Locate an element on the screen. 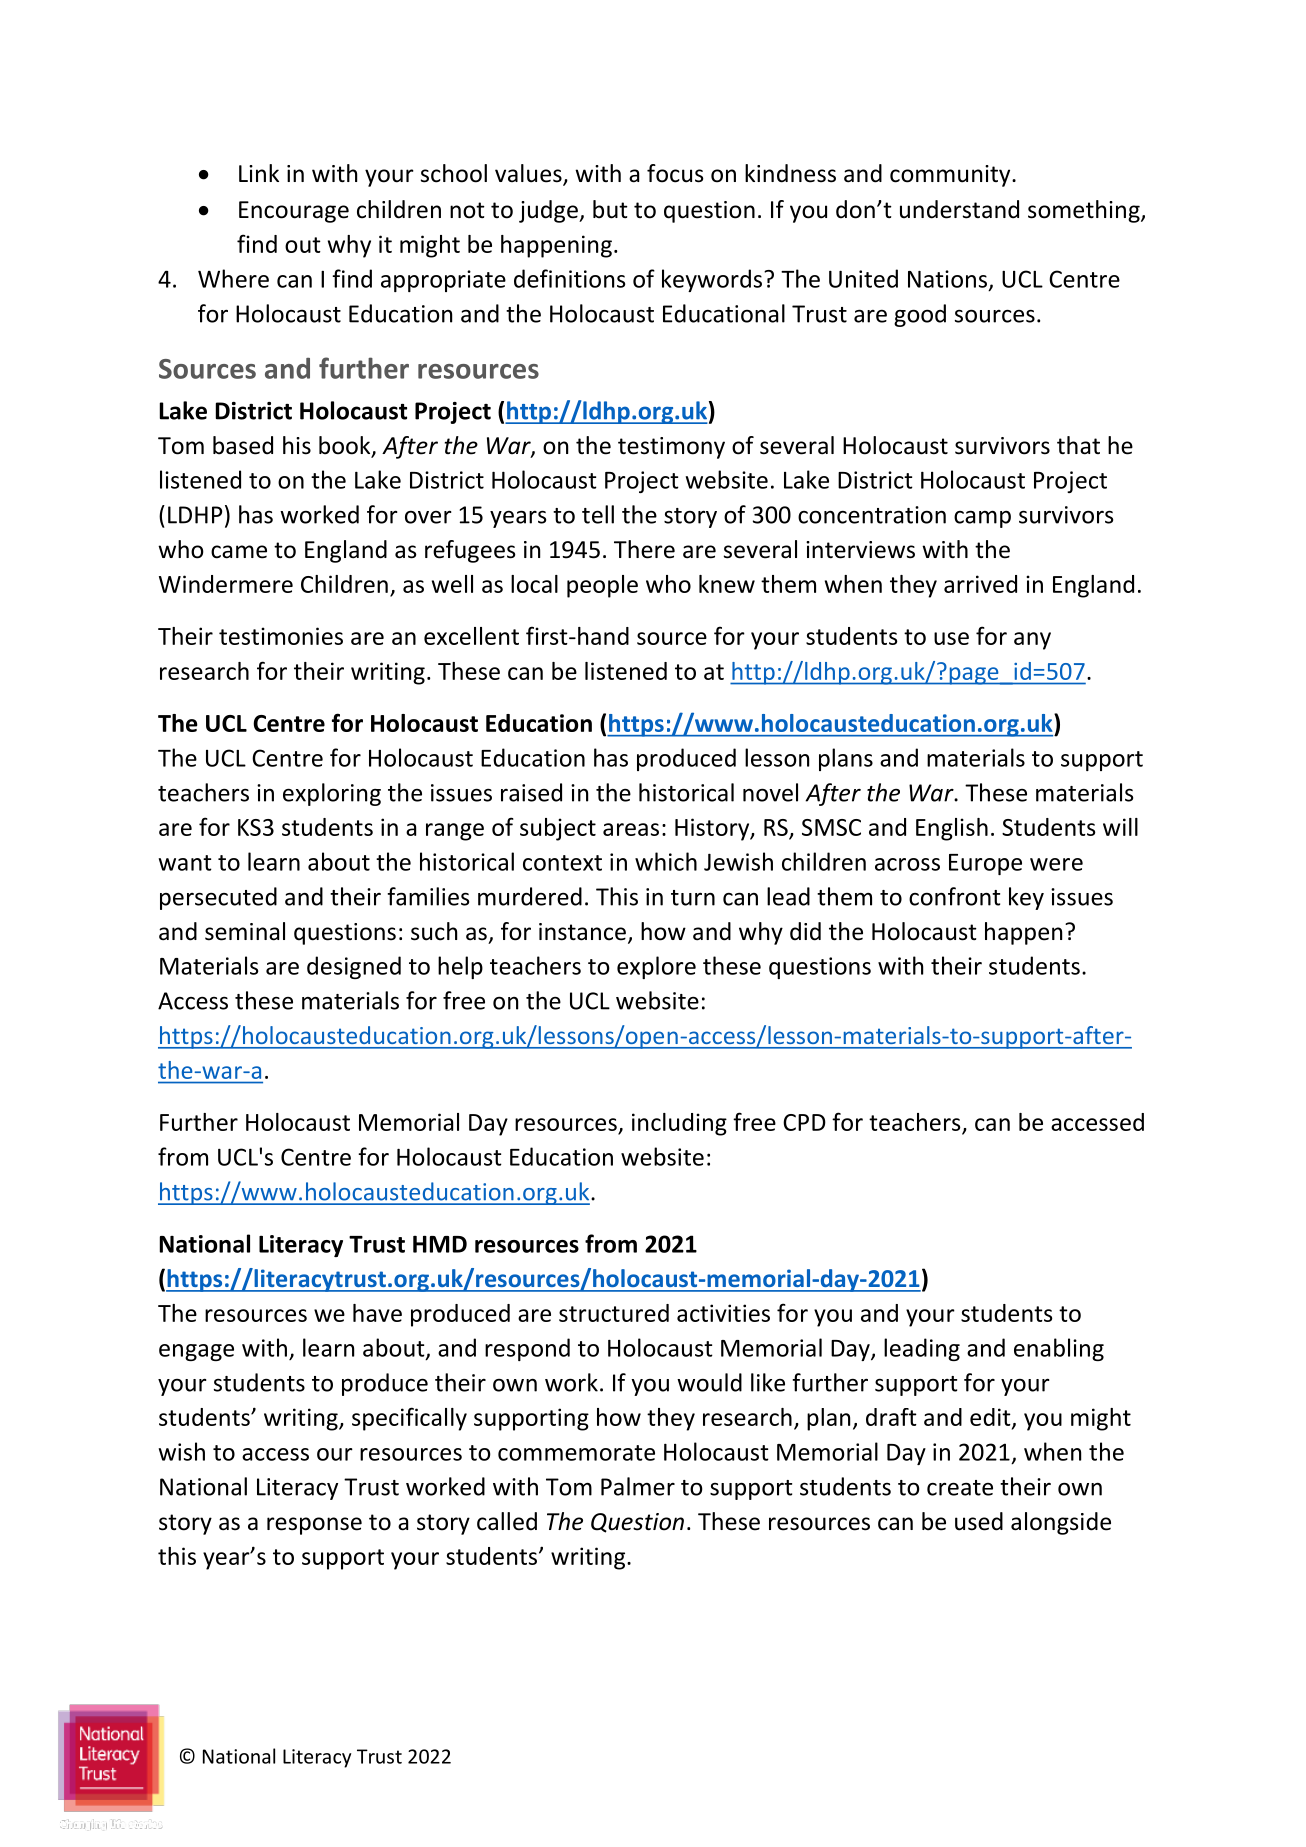 The height and width of the screenshot is (1847, 1306). people is located at coordinates (602, 586).
